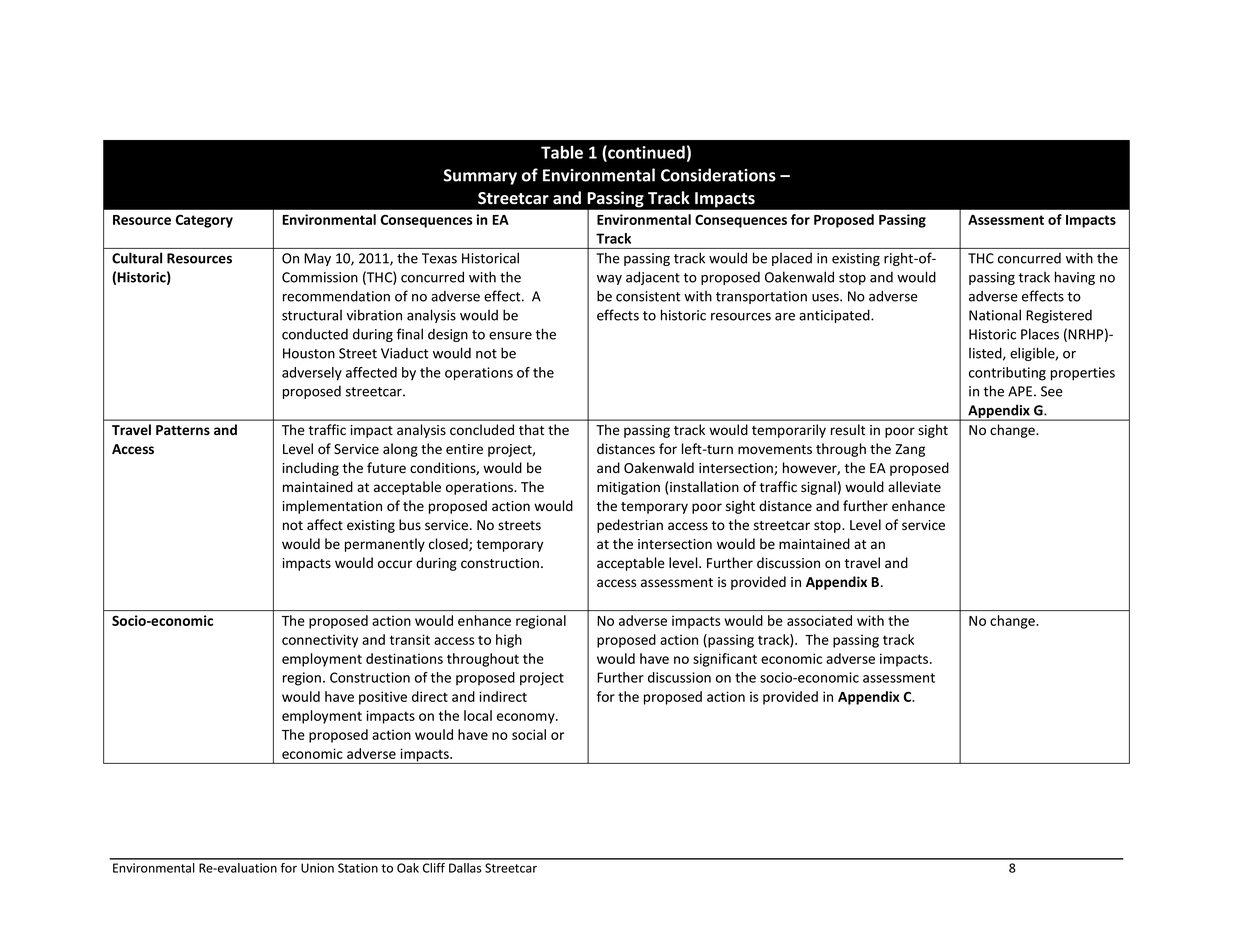 This screenshot has height=952, width=1233. I want to click on Category, so click(204, 221).
